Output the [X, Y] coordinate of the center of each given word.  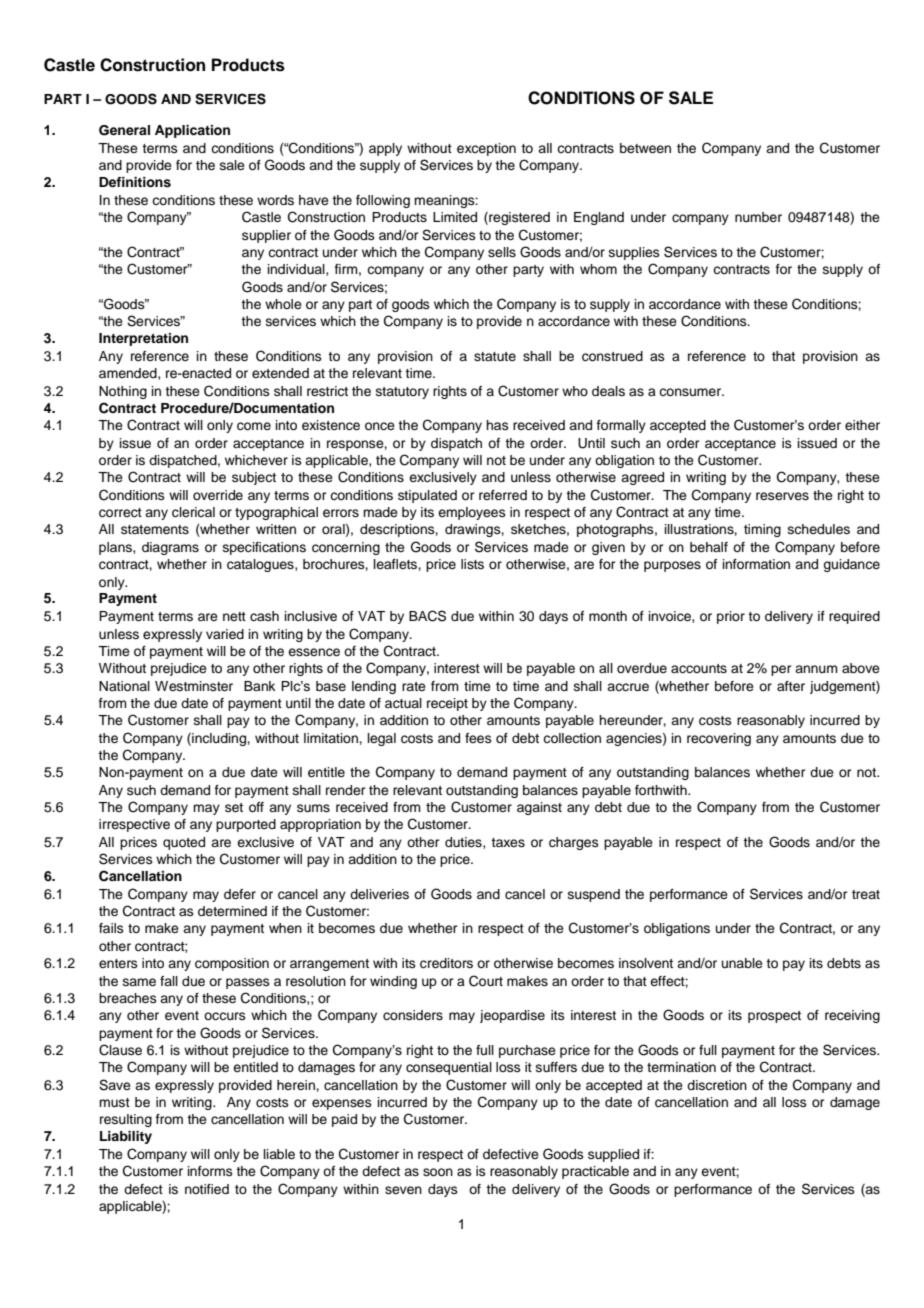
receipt [447, 704]
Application [192, 131]
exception [486, 149]
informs [210, 1171]
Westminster [194, 686]
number [758, 217]
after [791, 686]
